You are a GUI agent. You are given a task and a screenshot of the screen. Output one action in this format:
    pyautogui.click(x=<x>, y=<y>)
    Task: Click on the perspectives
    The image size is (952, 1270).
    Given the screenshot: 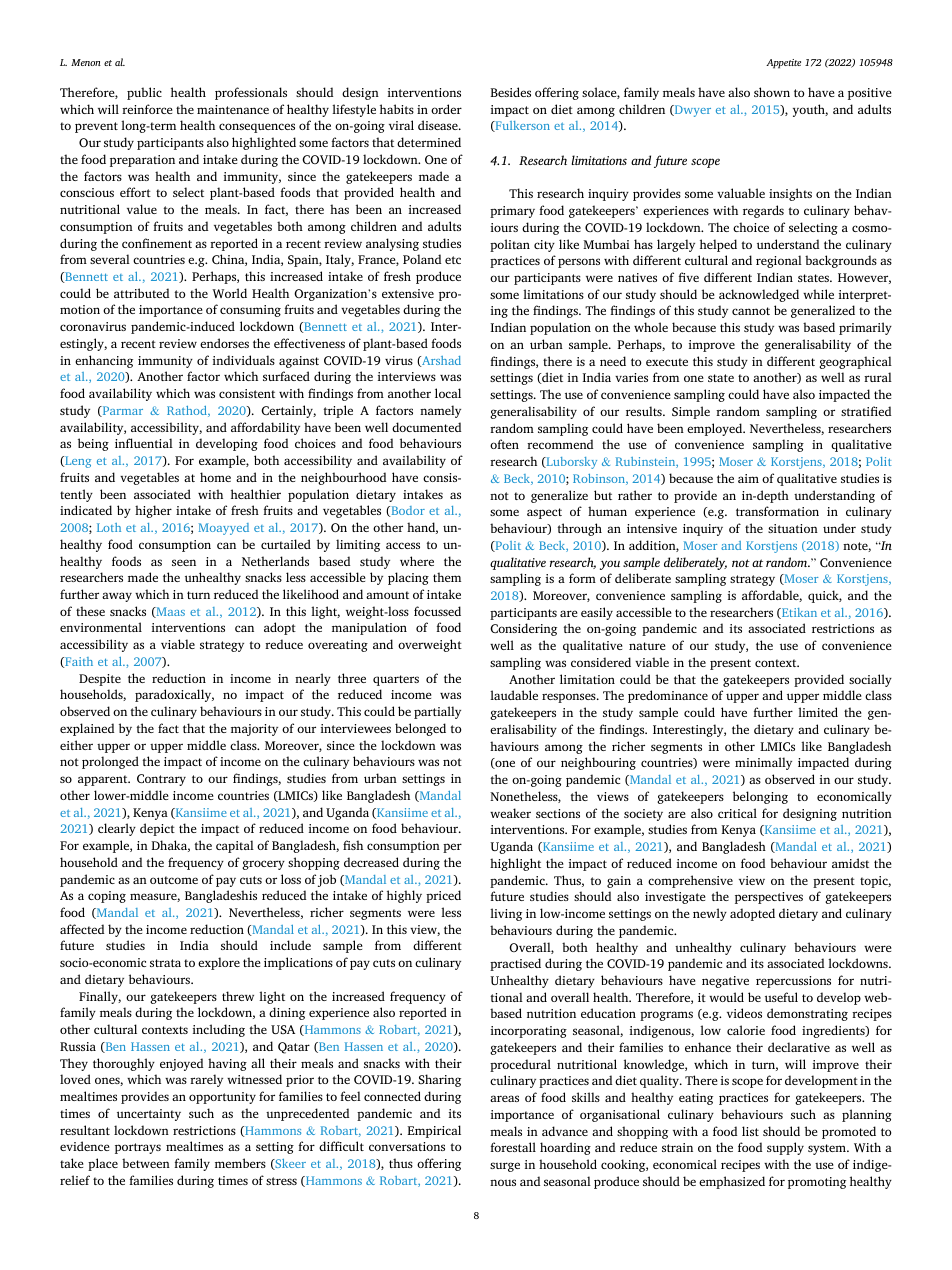 What is the action you would take?
    pyautogui.click(x=769, y=898)
